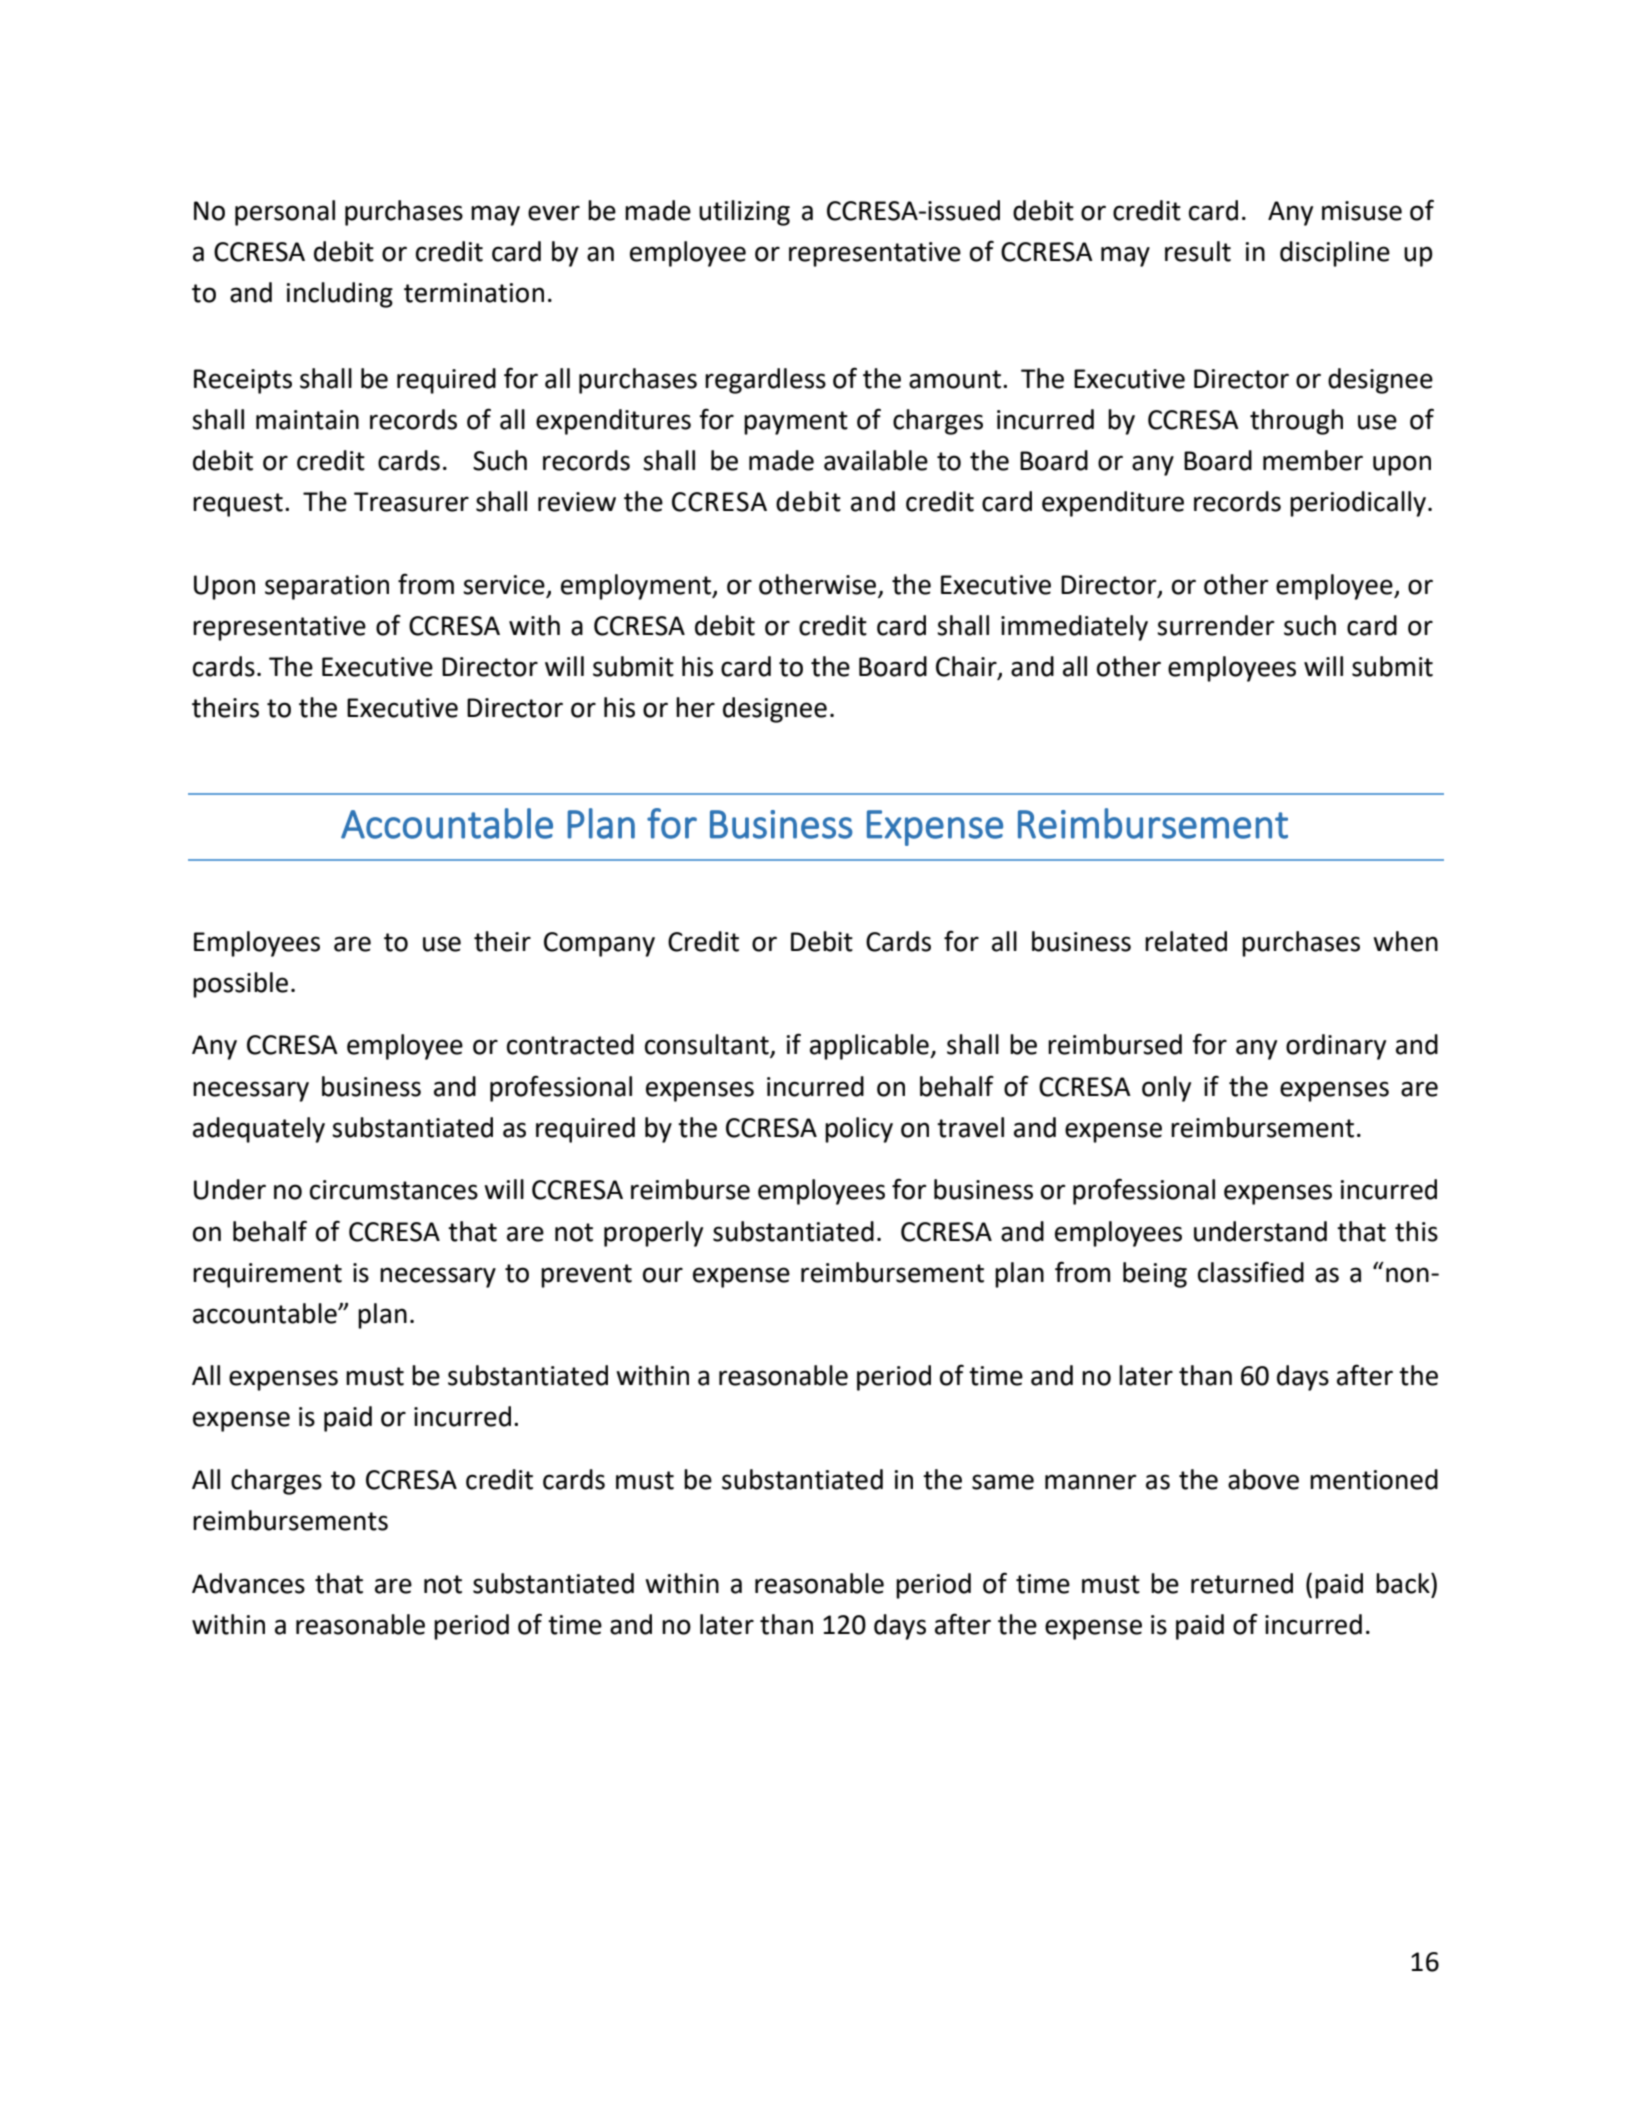 The width and height of the image is (1631, 2110). Describe the element at coordinates (1166, 1089) in the image. I see `only` at that location.
